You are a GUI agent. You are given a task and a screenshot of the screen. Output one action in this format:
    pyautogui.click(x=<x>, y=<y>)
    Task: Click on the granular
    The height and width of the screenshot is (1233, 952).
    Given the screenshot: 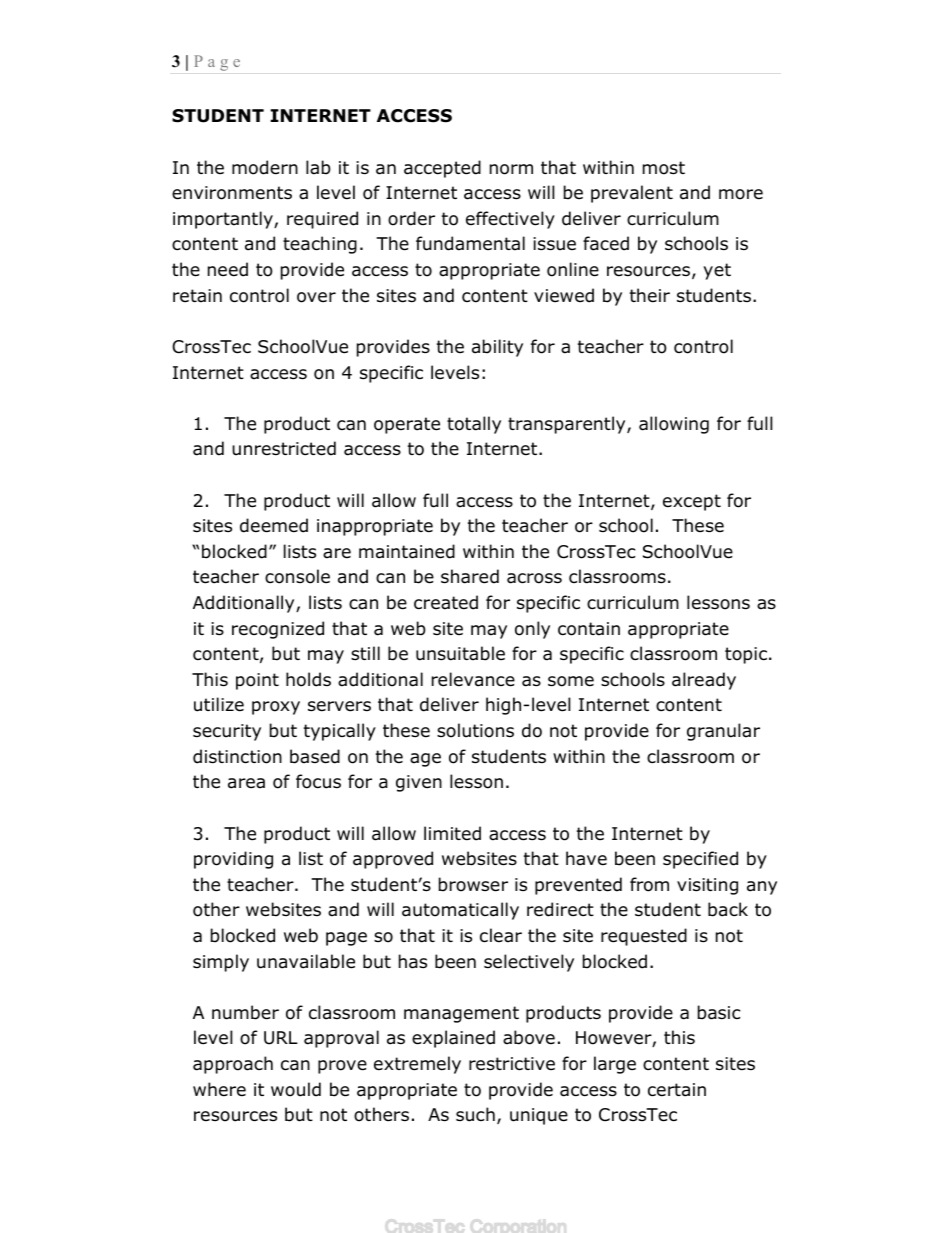 What is the action you would take?
    pyautogui.click(x=723, y=732)
